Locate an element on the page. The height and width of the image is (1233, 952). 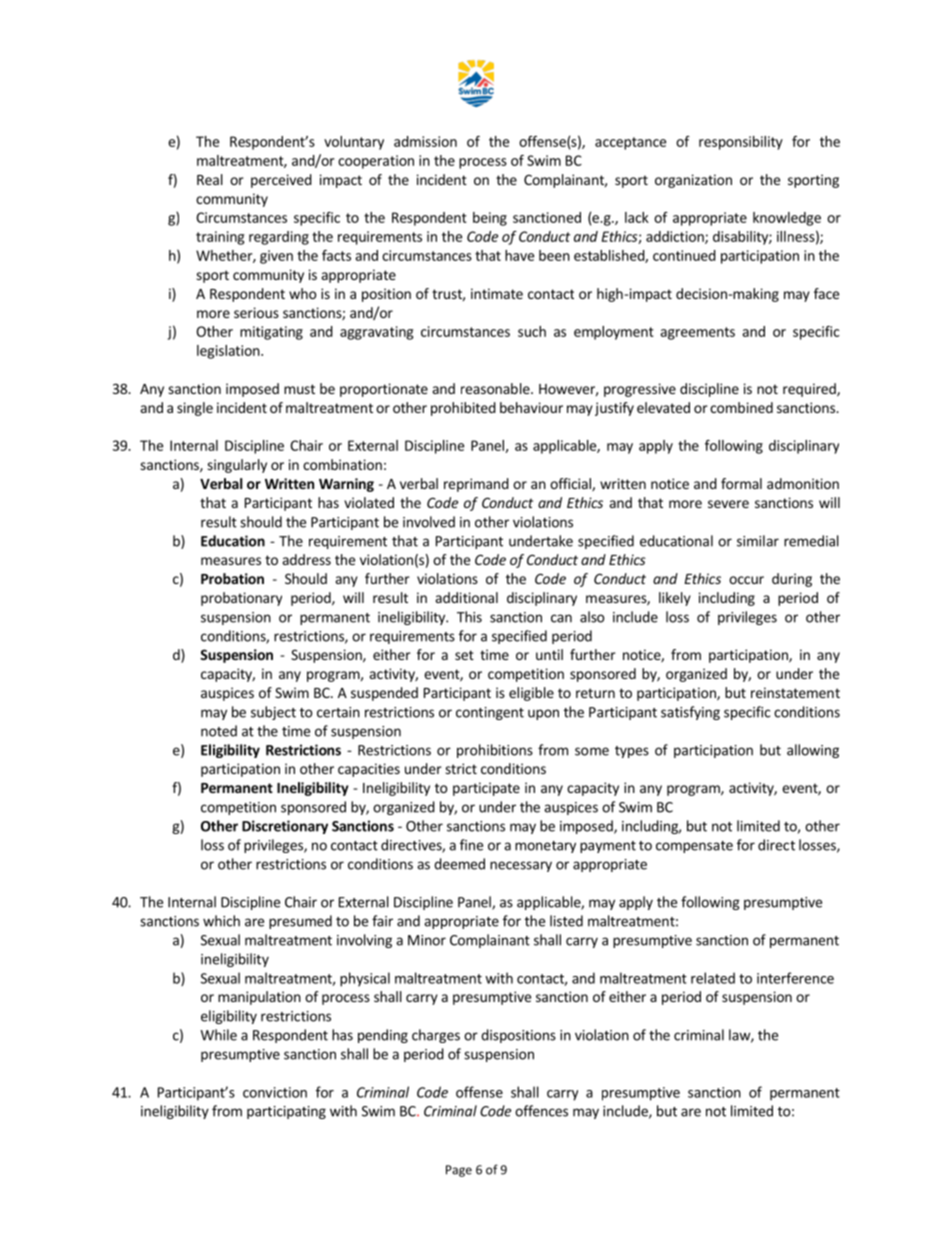
combined is located at coordinates (741, 407).
